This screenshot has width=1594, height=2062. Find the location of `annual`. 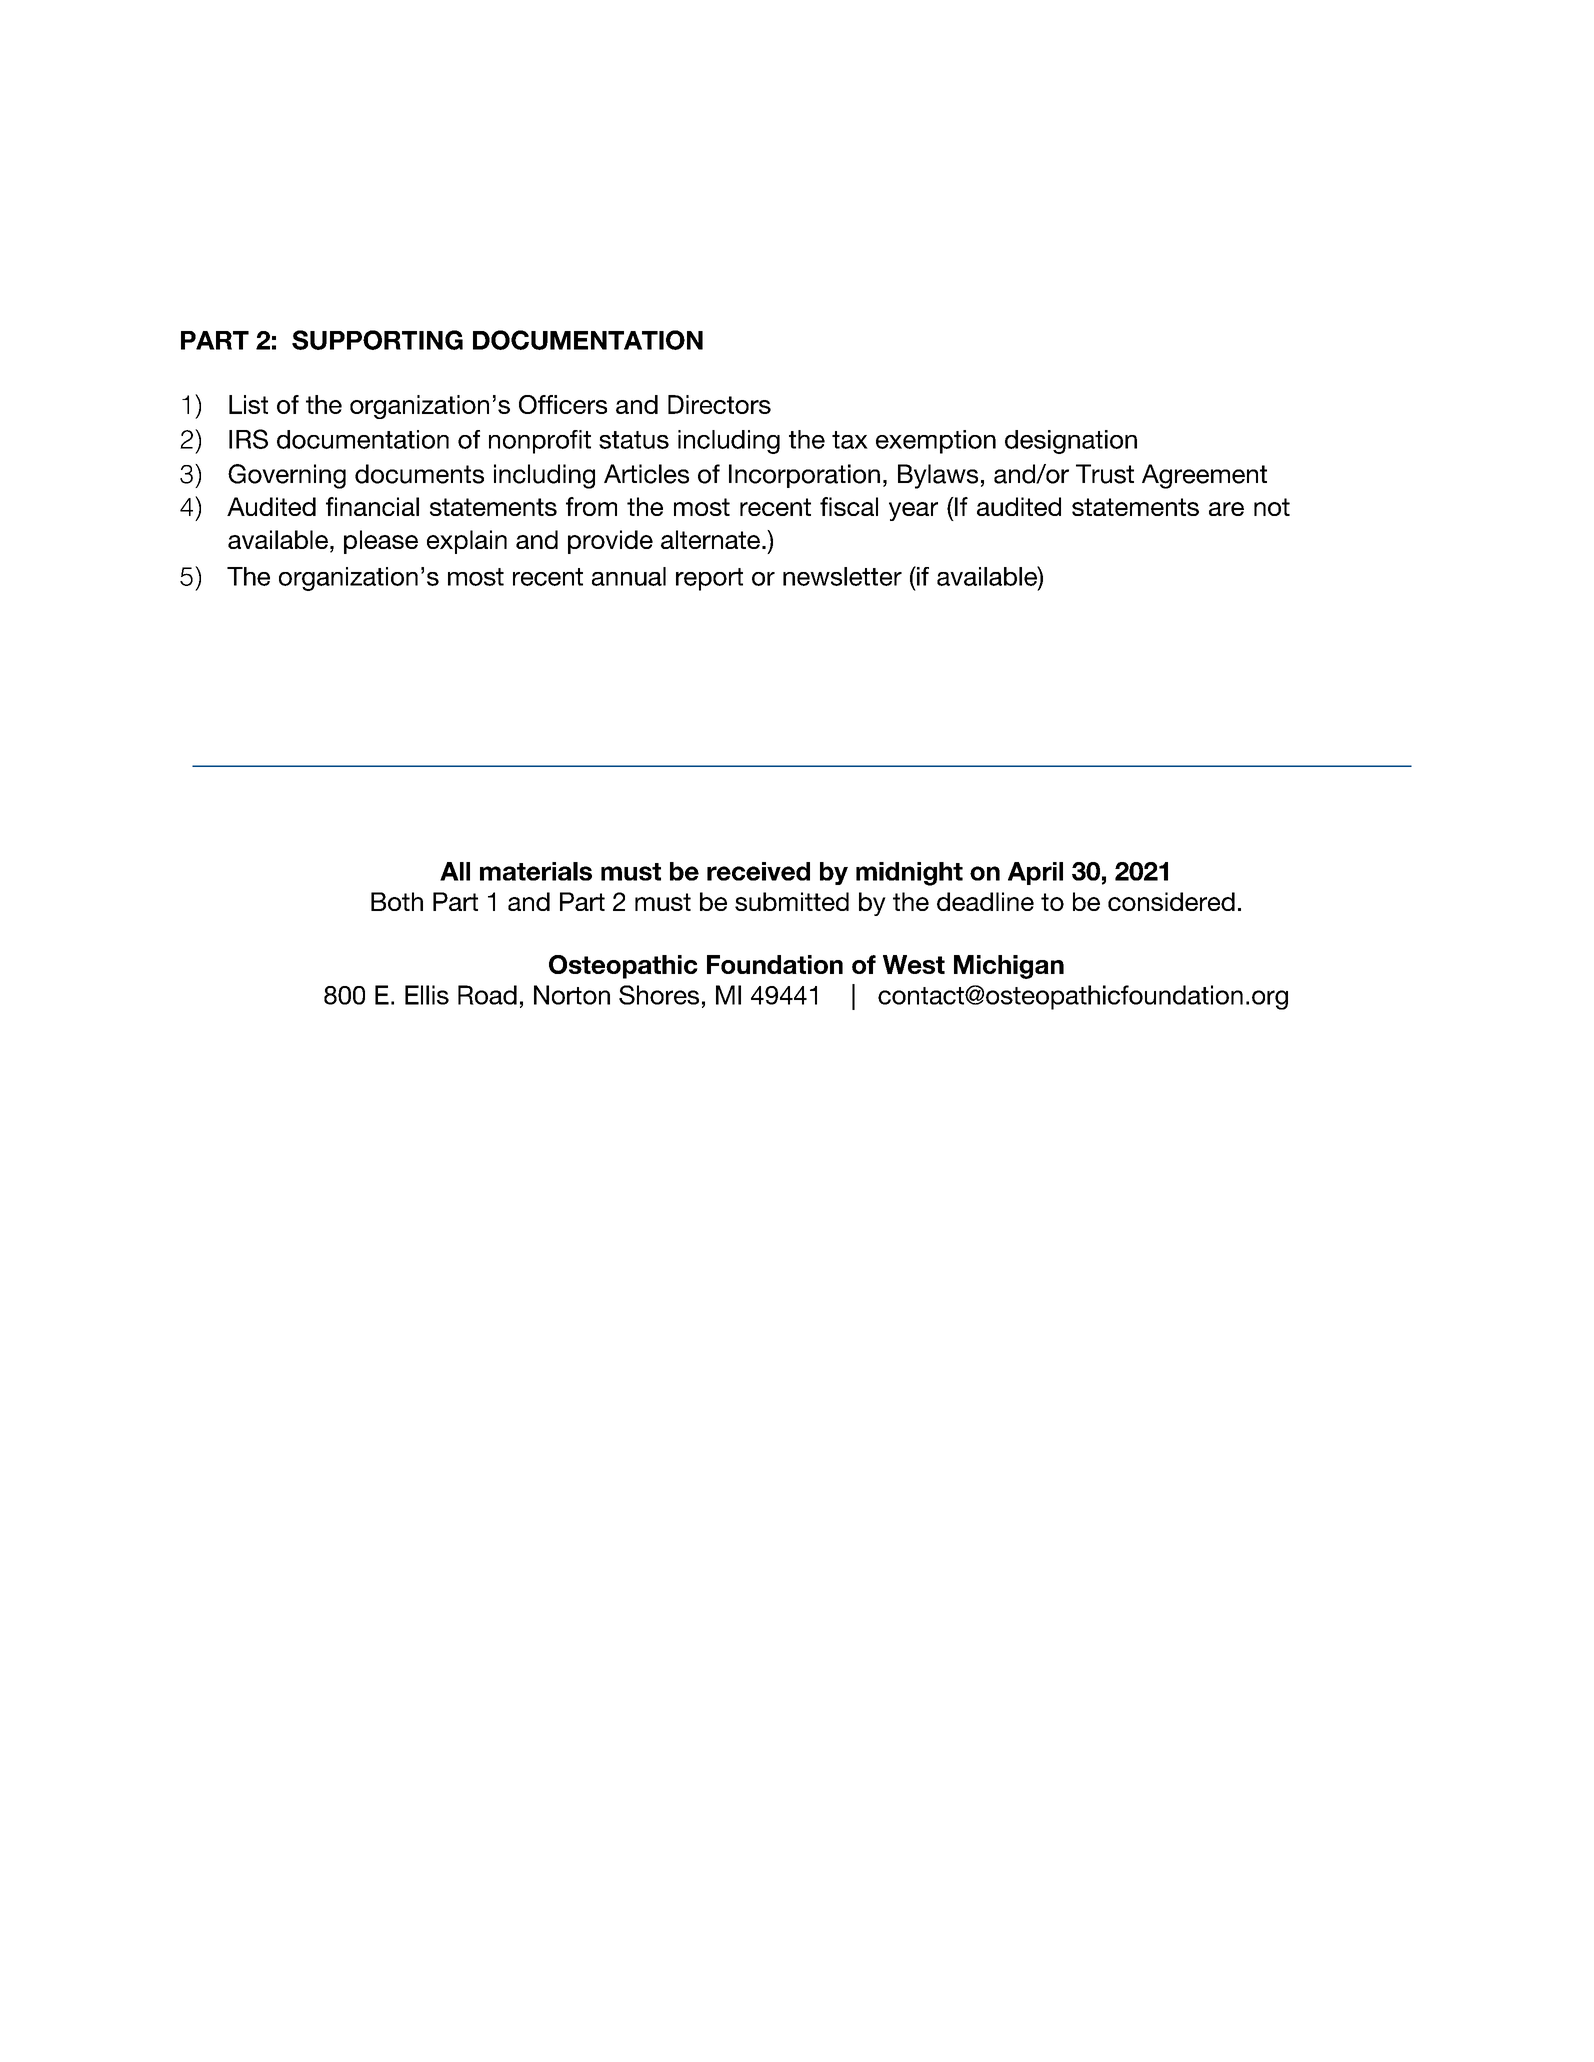

annual is located at coordinates (629, 576).
